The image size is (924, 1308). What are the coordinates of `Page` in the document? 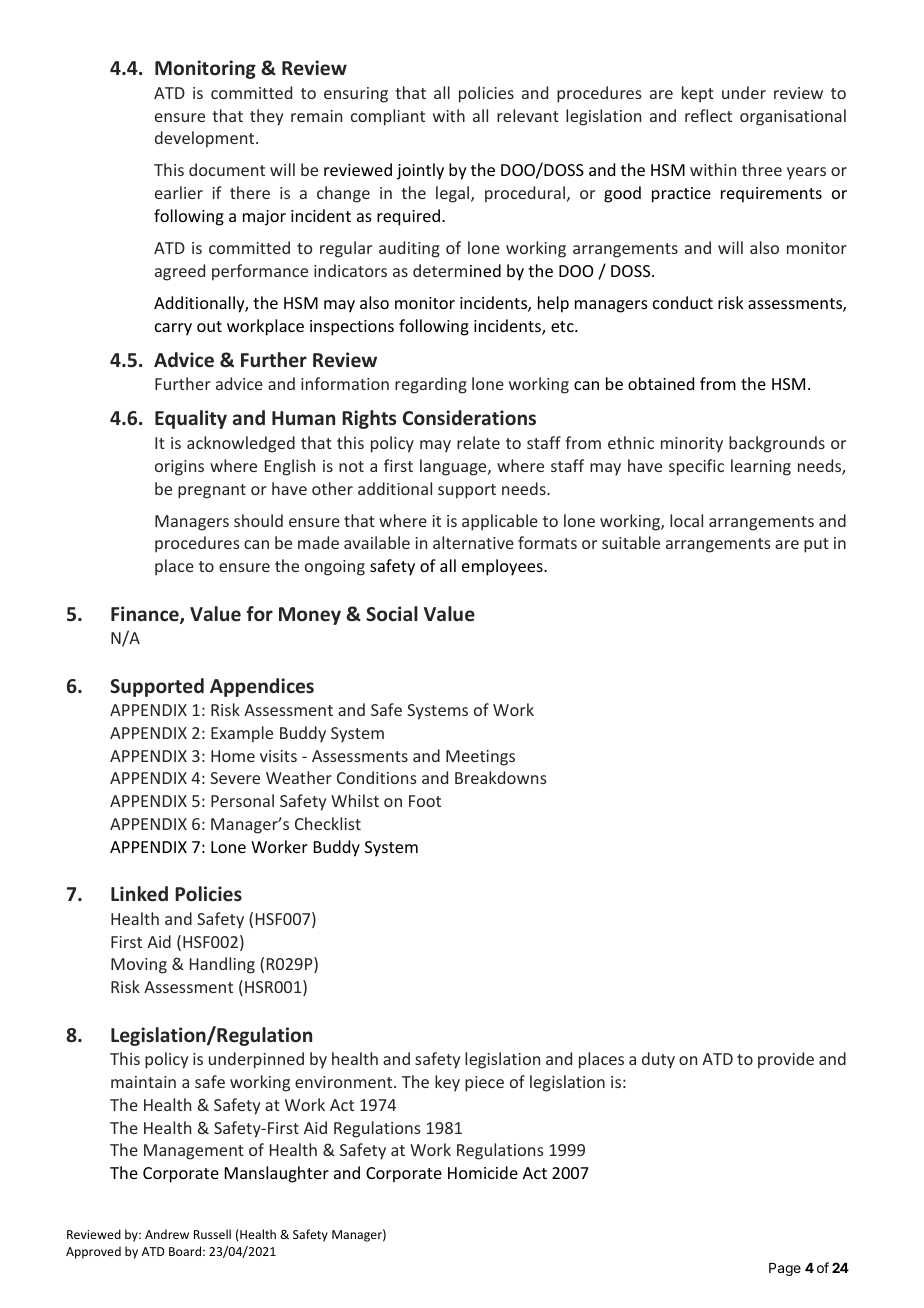 It's located at (785, 1269).
